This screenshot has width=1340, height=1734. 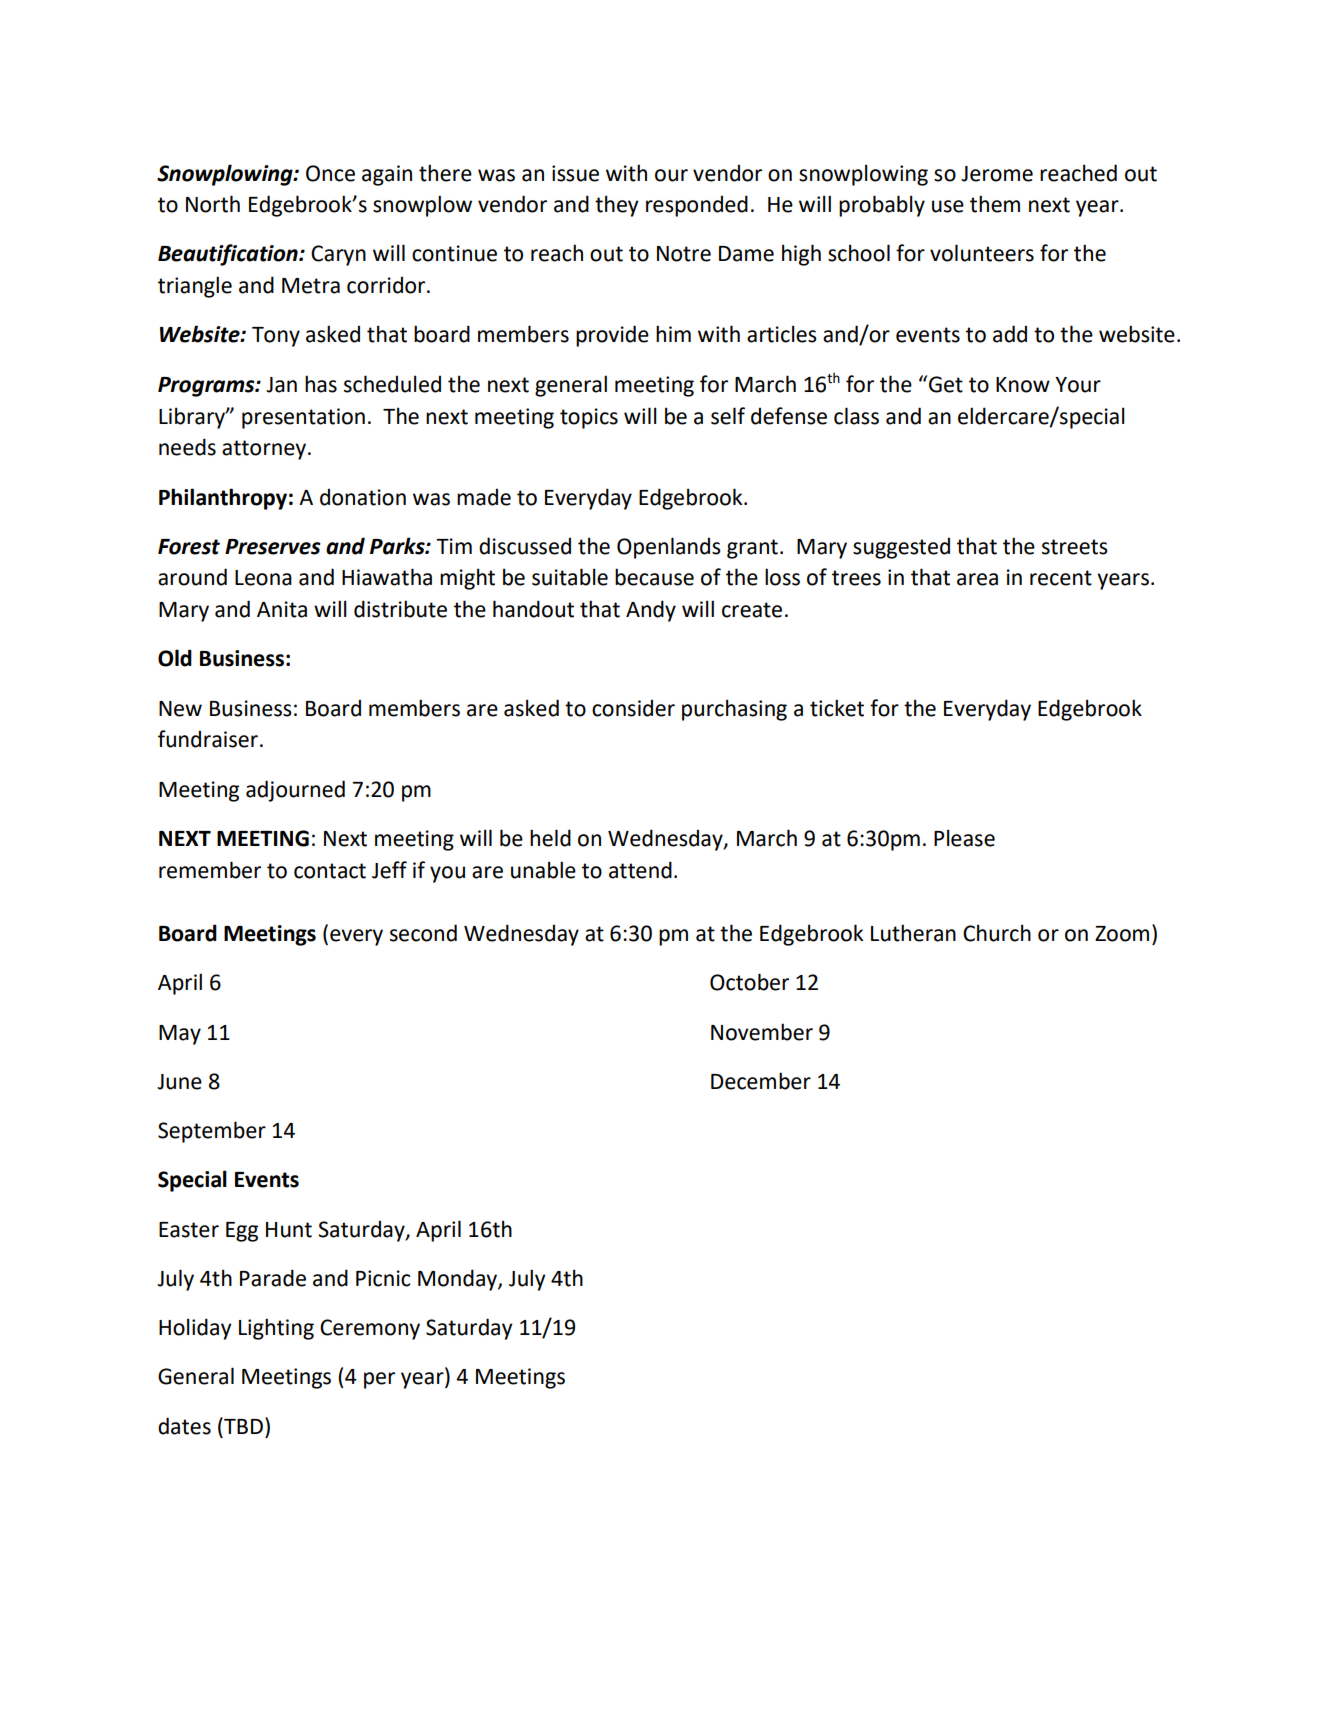 What do you see at coordinates (617, 206) in the screenshot?
I see `they` at bounding box center [617, 206].
